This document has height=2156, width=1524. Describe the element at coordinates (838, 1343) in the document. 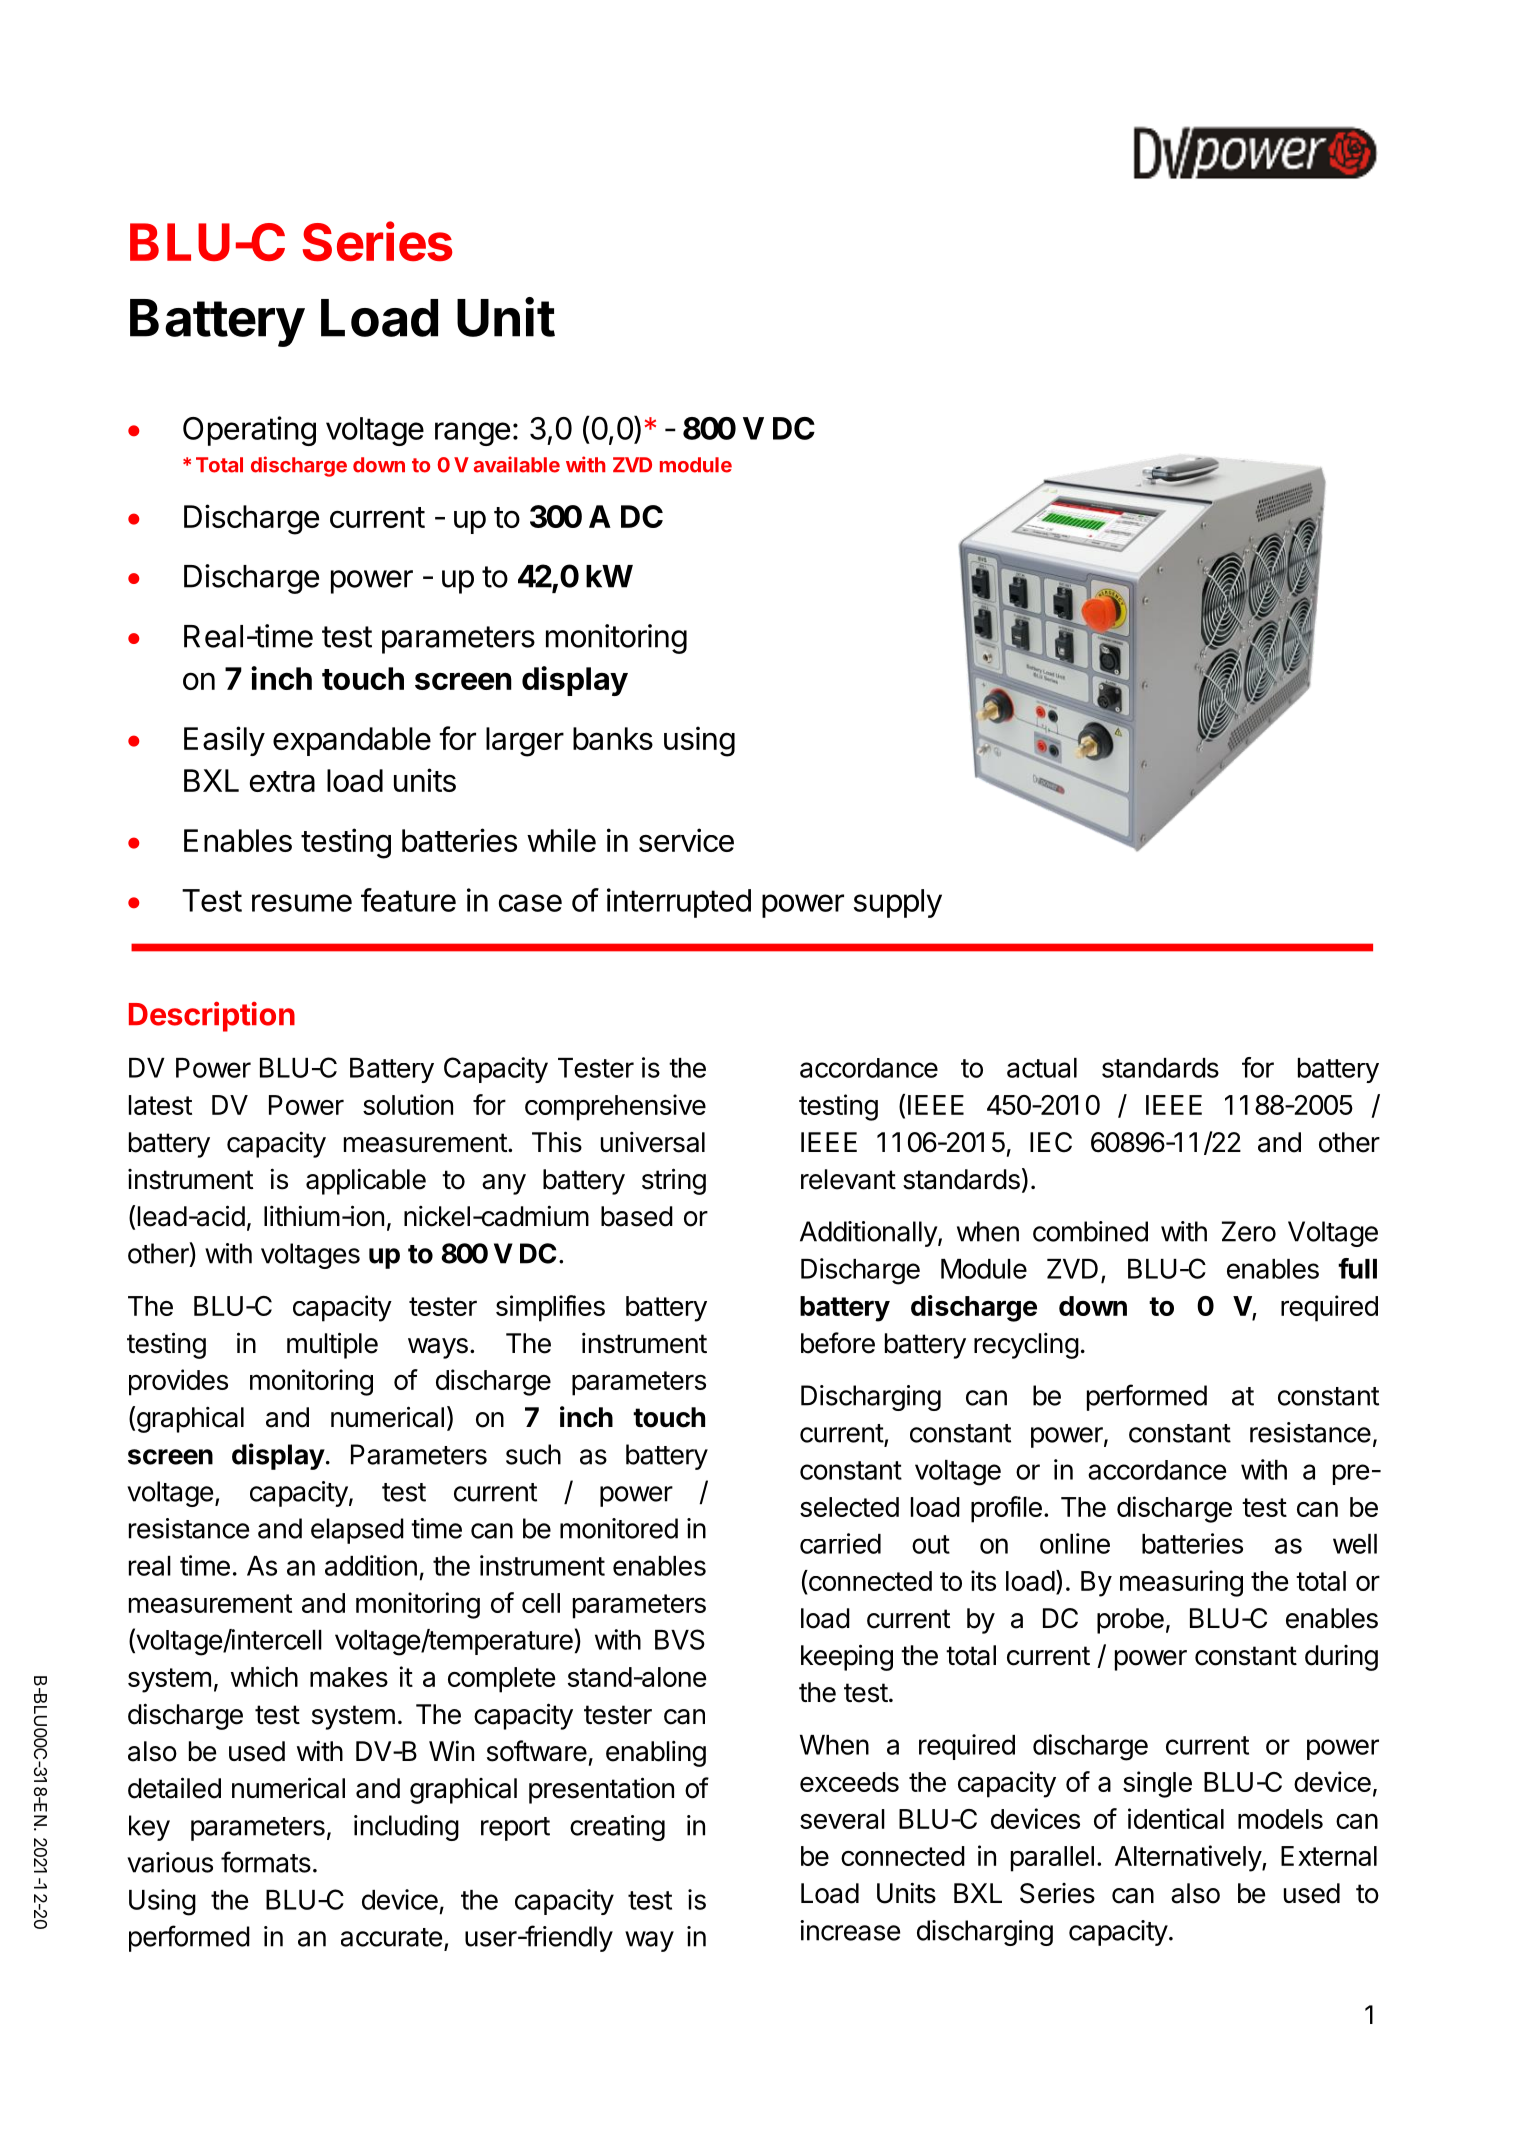

I see `before` at that location.
